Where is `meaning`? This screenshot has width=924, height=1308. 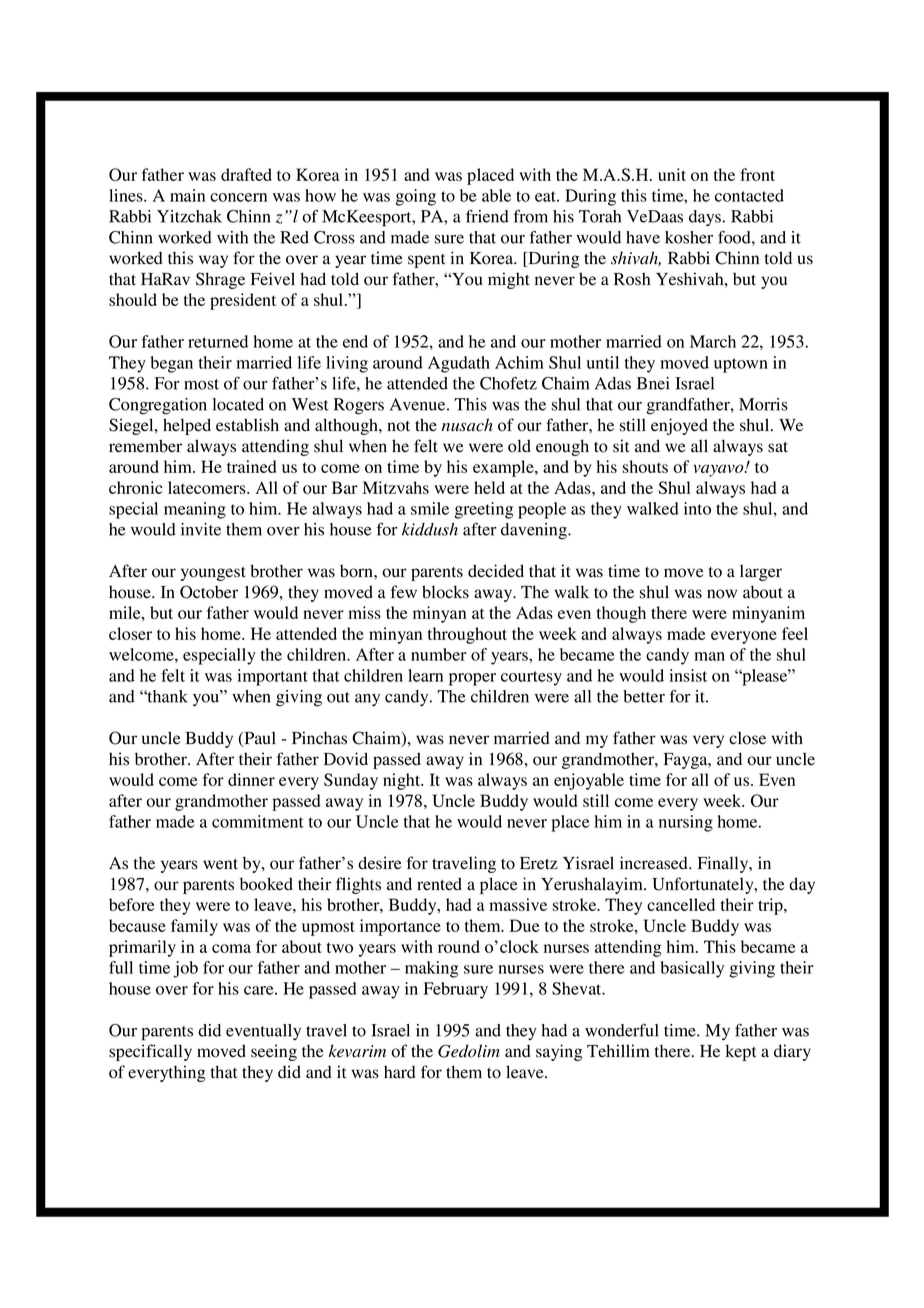
meaning is located at coordinates (195, 510).
